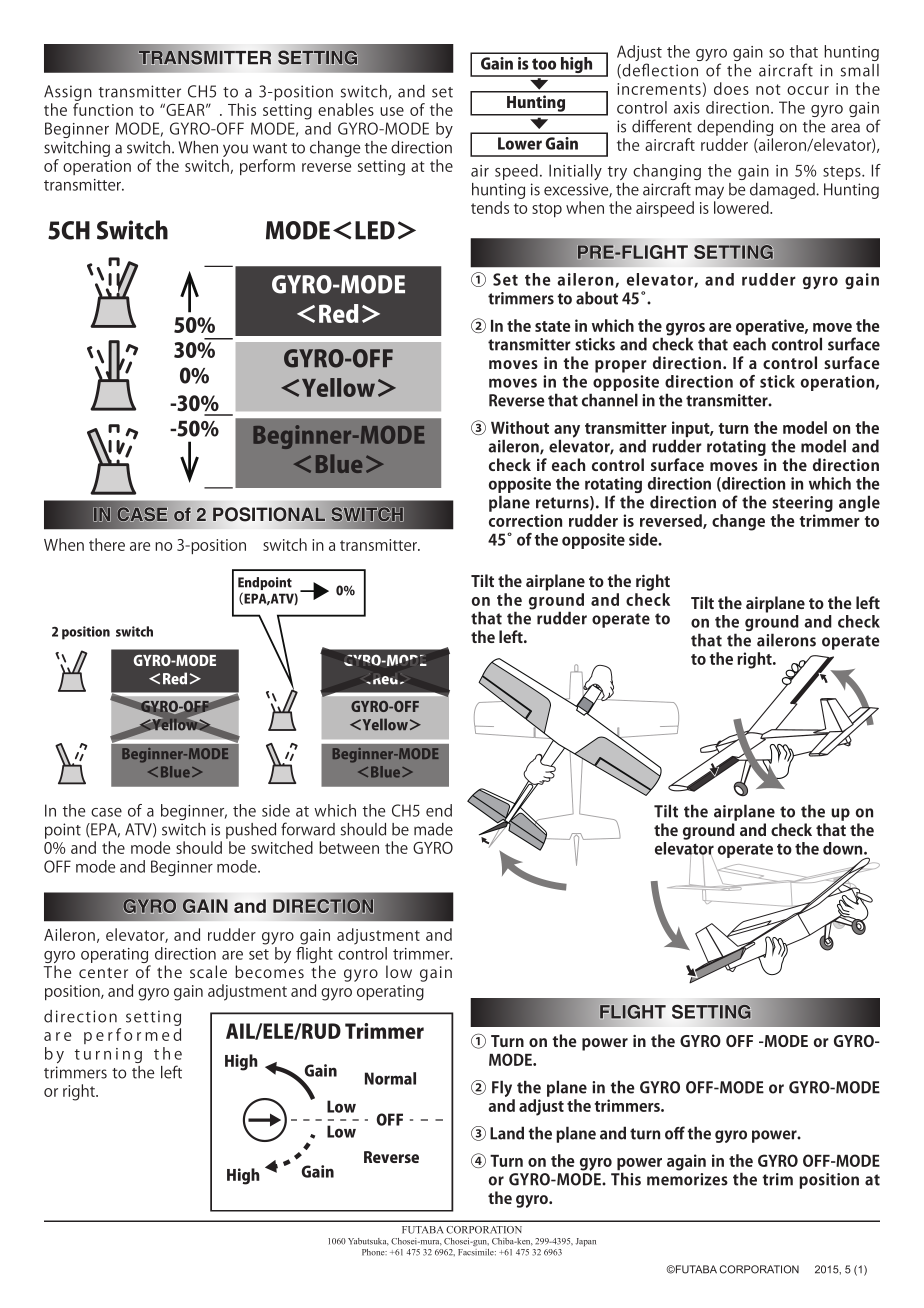  I want to click on use, so click(392, 111).
